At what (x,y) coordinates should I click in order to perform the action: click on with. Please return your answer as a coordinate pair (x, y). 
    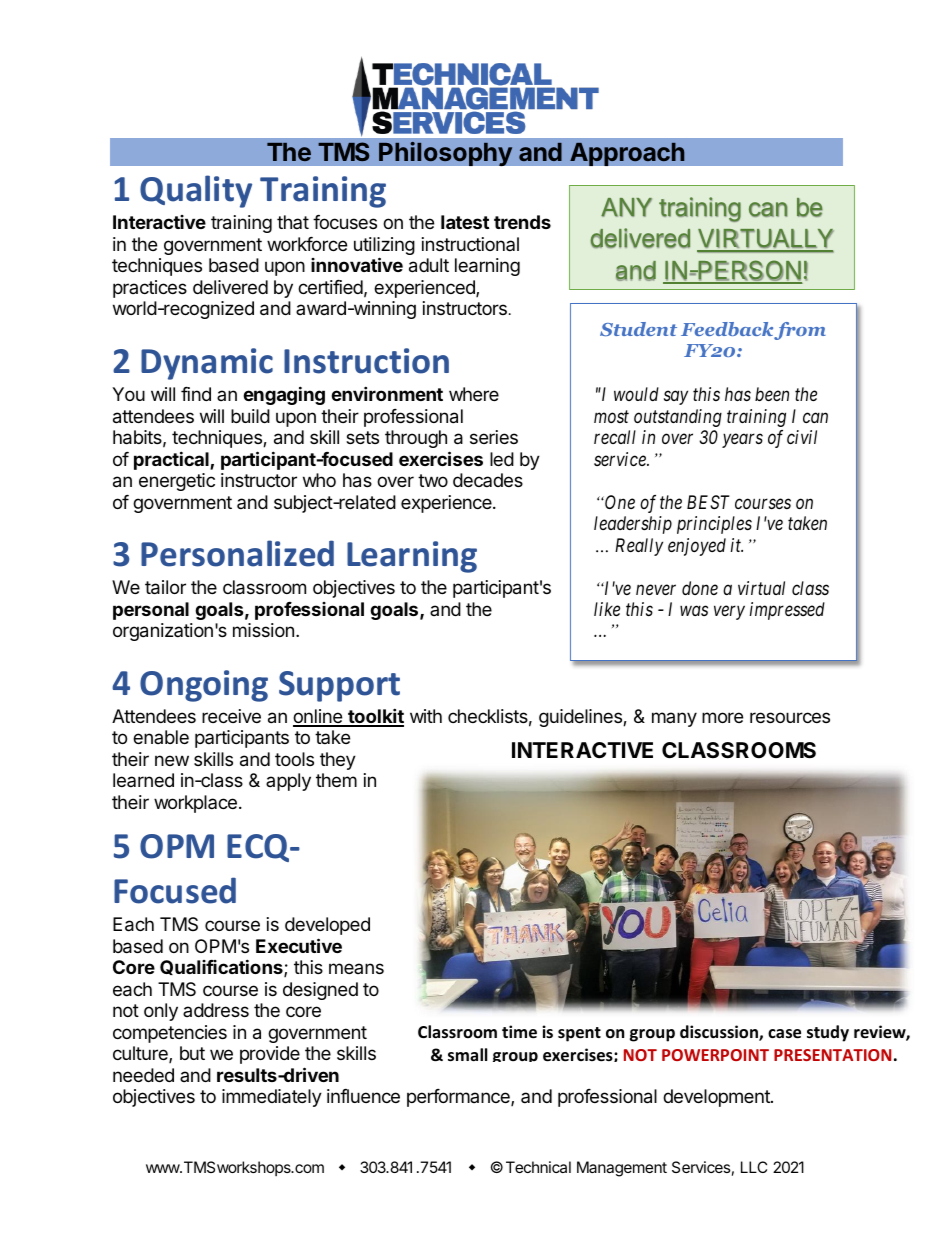
    Looking at the image, I should click on (426, 716).
